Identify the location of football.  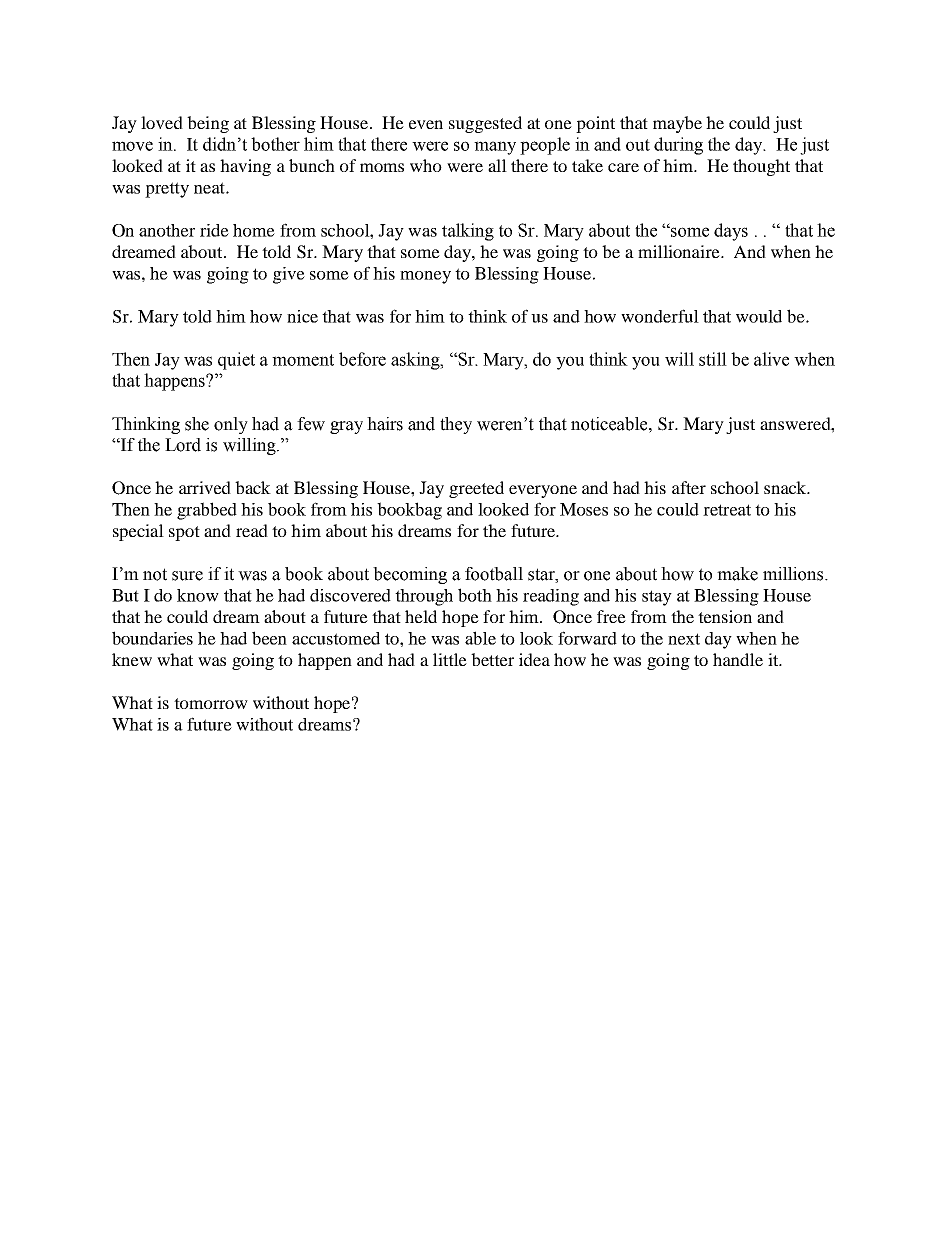
(494, 574).
